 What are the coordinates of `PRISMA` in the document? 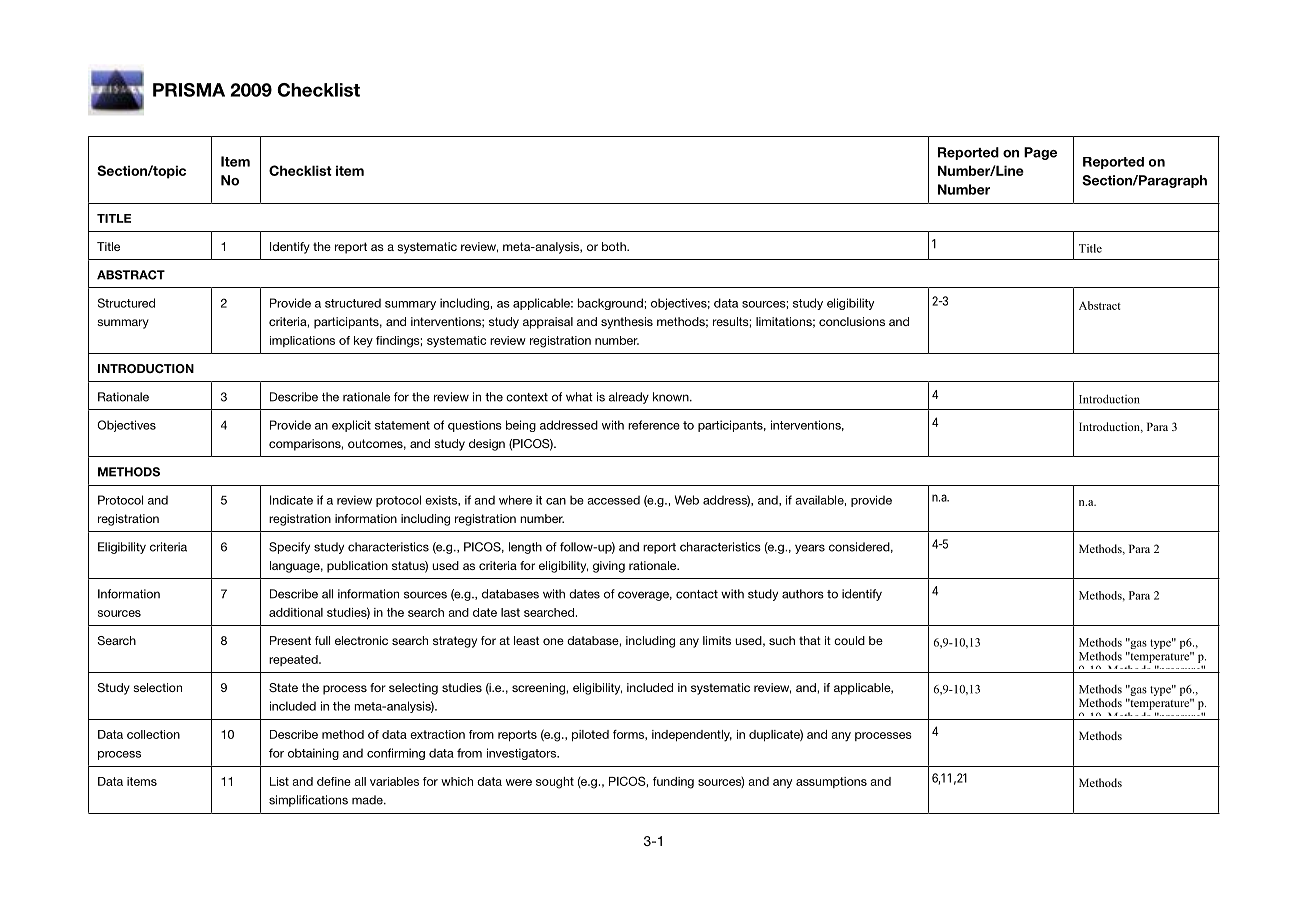 It's located at (189, 90).
